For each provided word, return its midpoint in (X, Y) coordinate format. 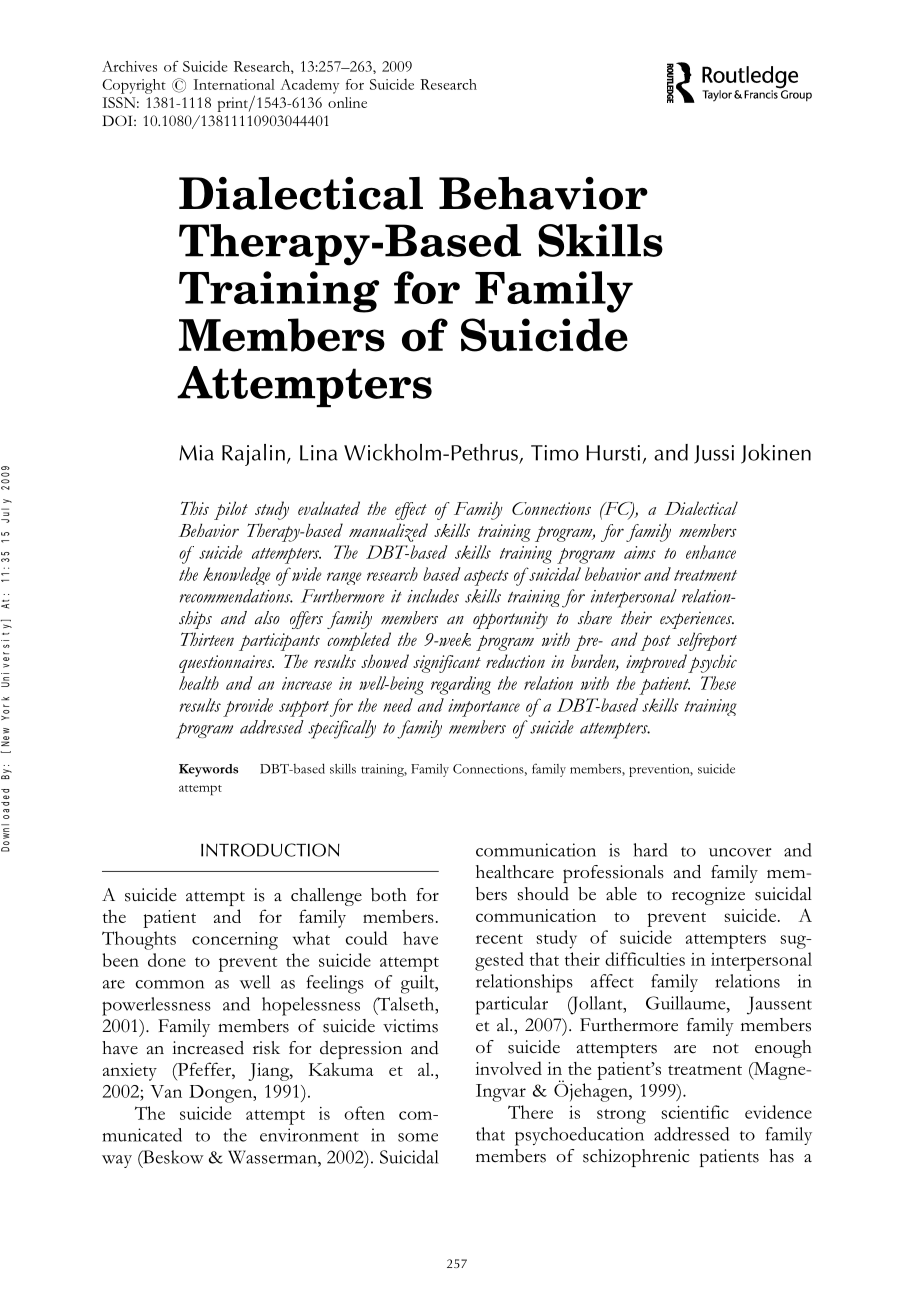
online (347, 102)
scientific (695, 1112)
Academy (309, 86)
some (418, 1137)
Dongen (222, 1094)
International (234, 84)
